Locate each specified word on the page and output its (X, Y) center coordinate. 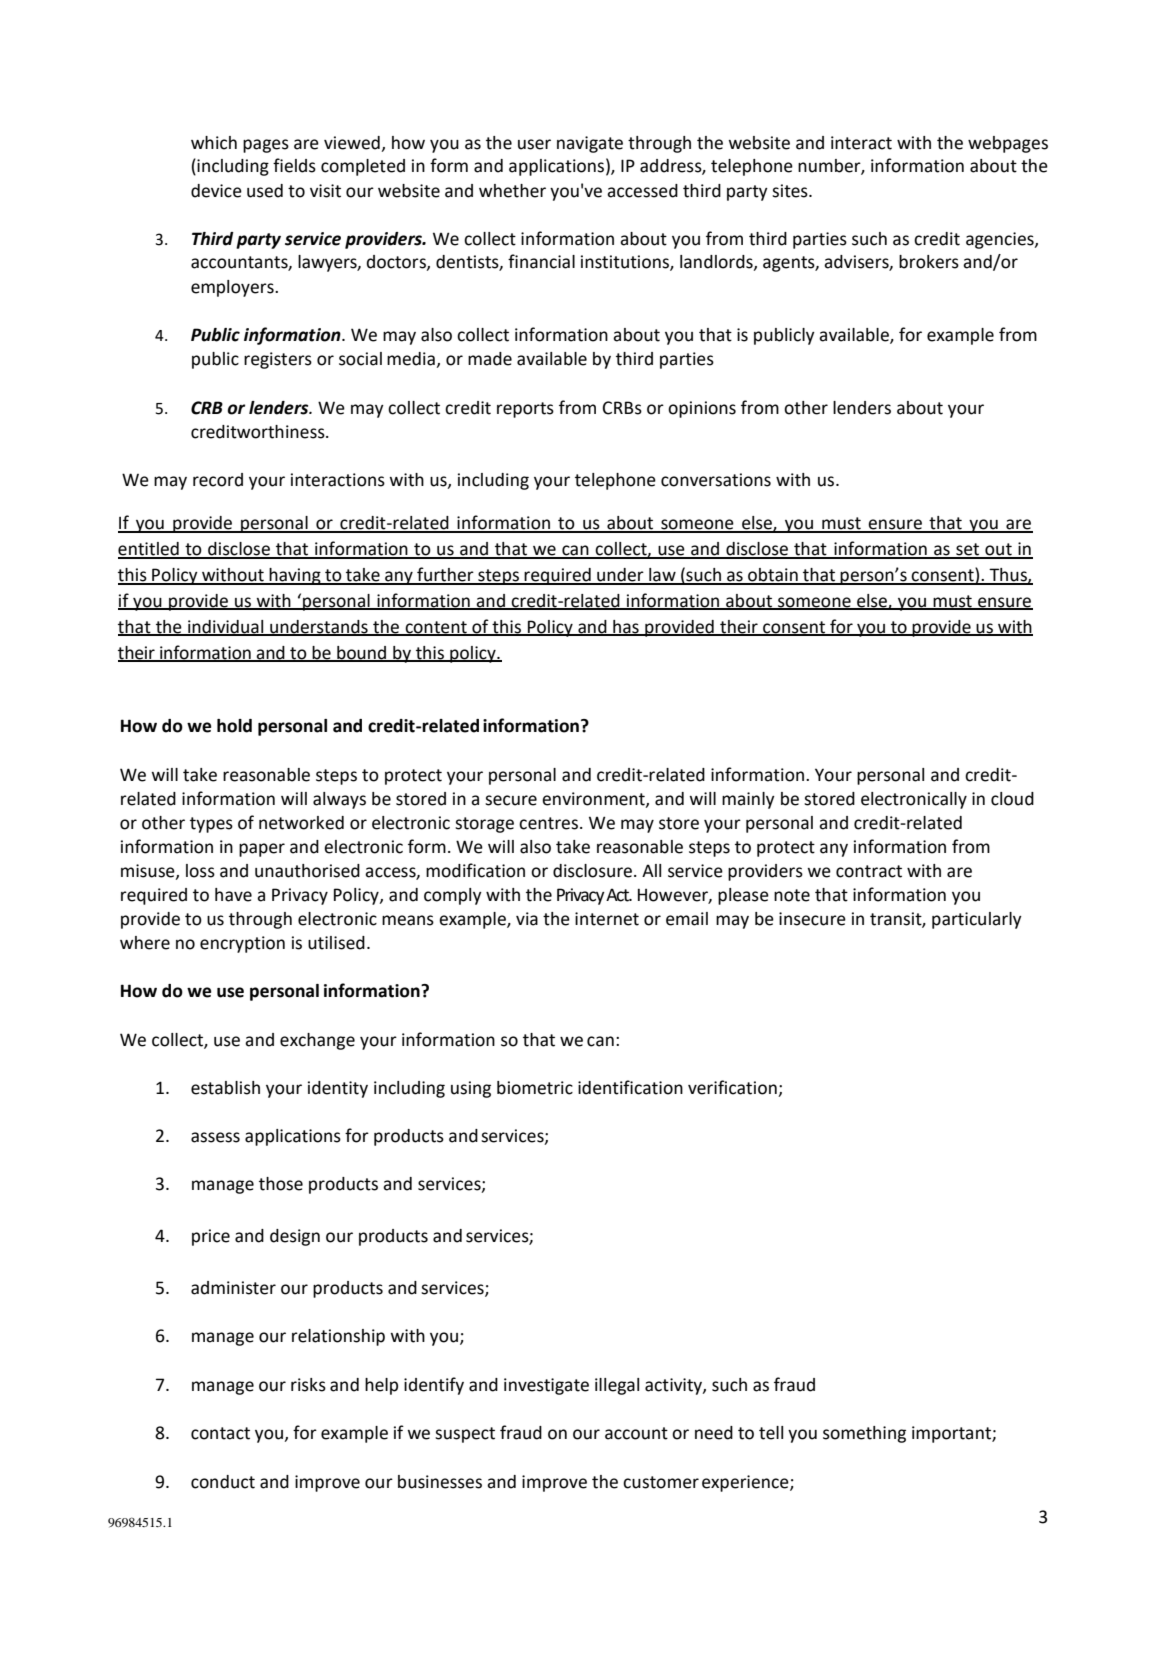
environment (594, 799)
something (864, 1434)
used (265, 191)
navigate (590, 144)
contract (869, 871)
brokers (929, 262)
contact (220, 1433)
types (211, 825)
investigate (546, 1386)
